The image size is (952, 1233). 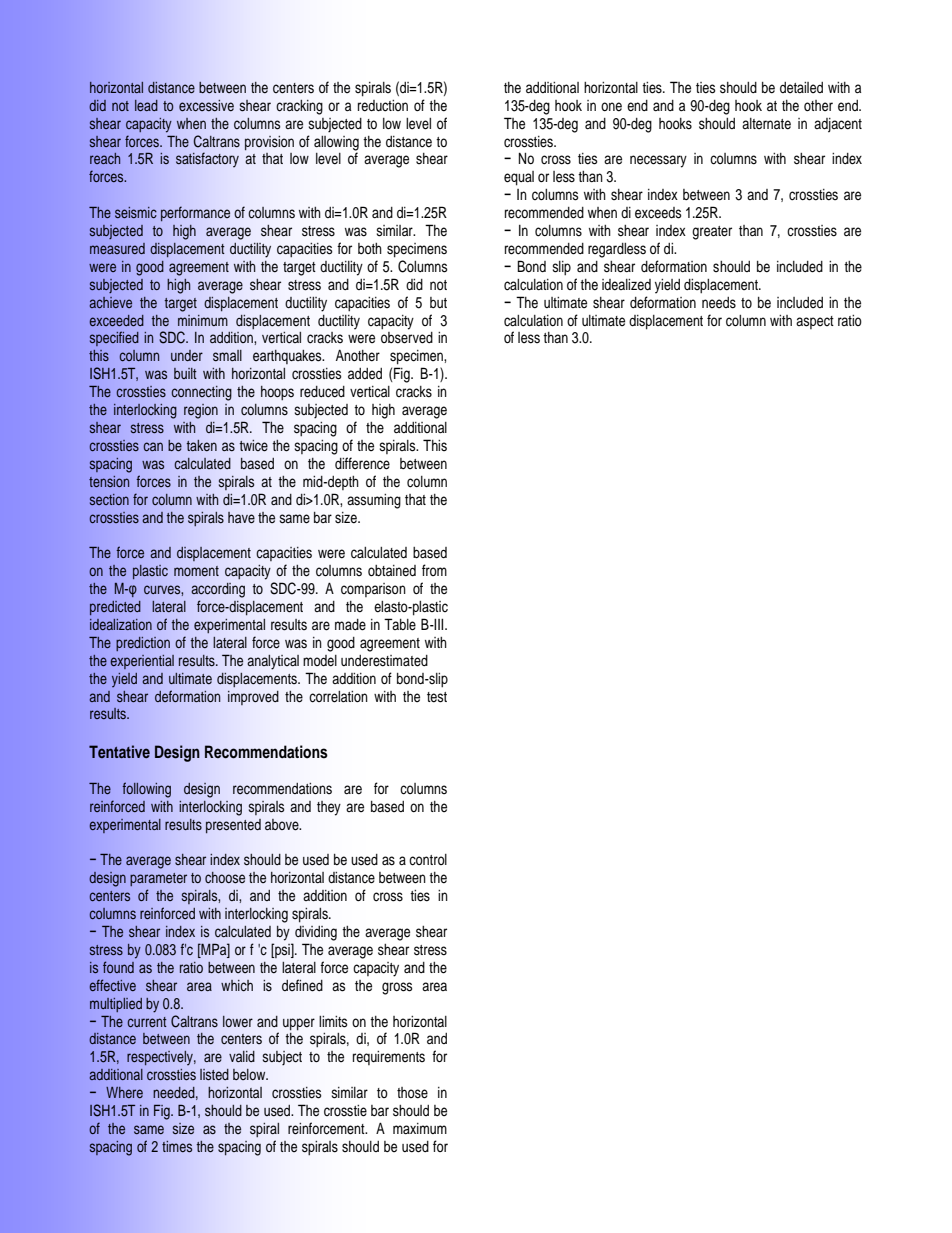 What do you see at coordinates (815, 322) in the image?
I see `aspect` at bounding box center [815, 322].
